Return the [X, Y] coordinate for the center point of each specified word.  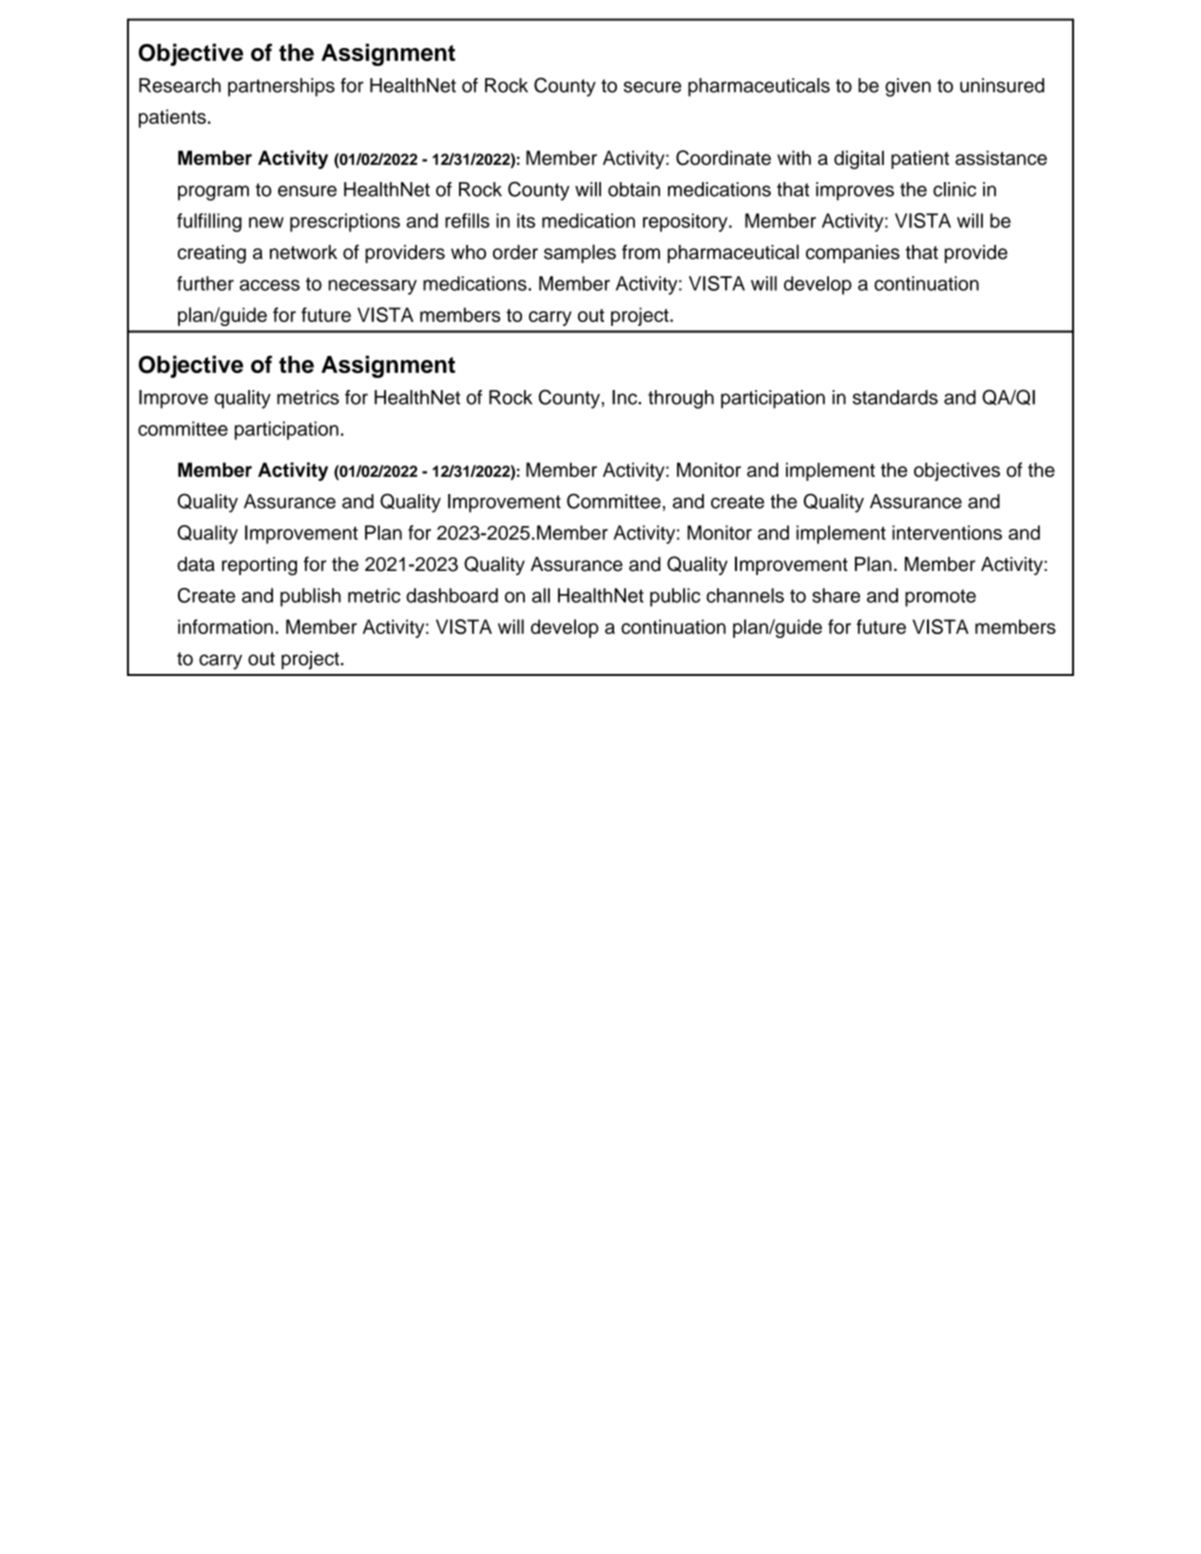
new [266, 222]
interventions [947, 532]
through [681, 399]
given [908, 87]
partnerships [281, 87]
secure [652, 87]
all [541, 595]
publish [310, 597]
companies [853, 254]
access [270, 285]
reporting [259, 566]
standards [895, 397]
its [526, 220]
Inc [625, 397]
